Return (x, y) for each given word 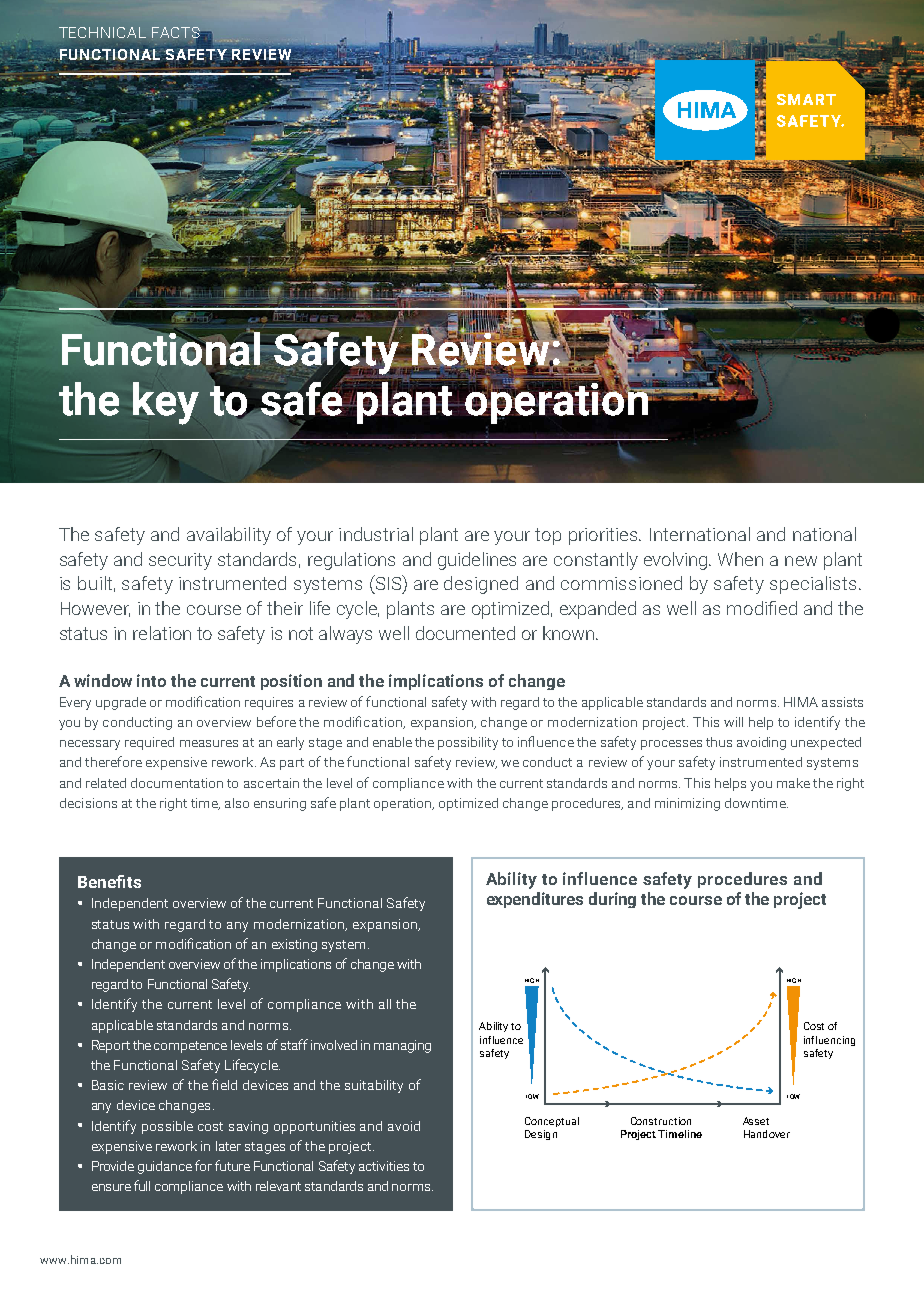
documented (465, 633)
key (166, 403)
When (740, 559)
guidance (165, 1167)
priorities (605, 536)
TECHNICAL (102, 32)
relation (162, 633)
